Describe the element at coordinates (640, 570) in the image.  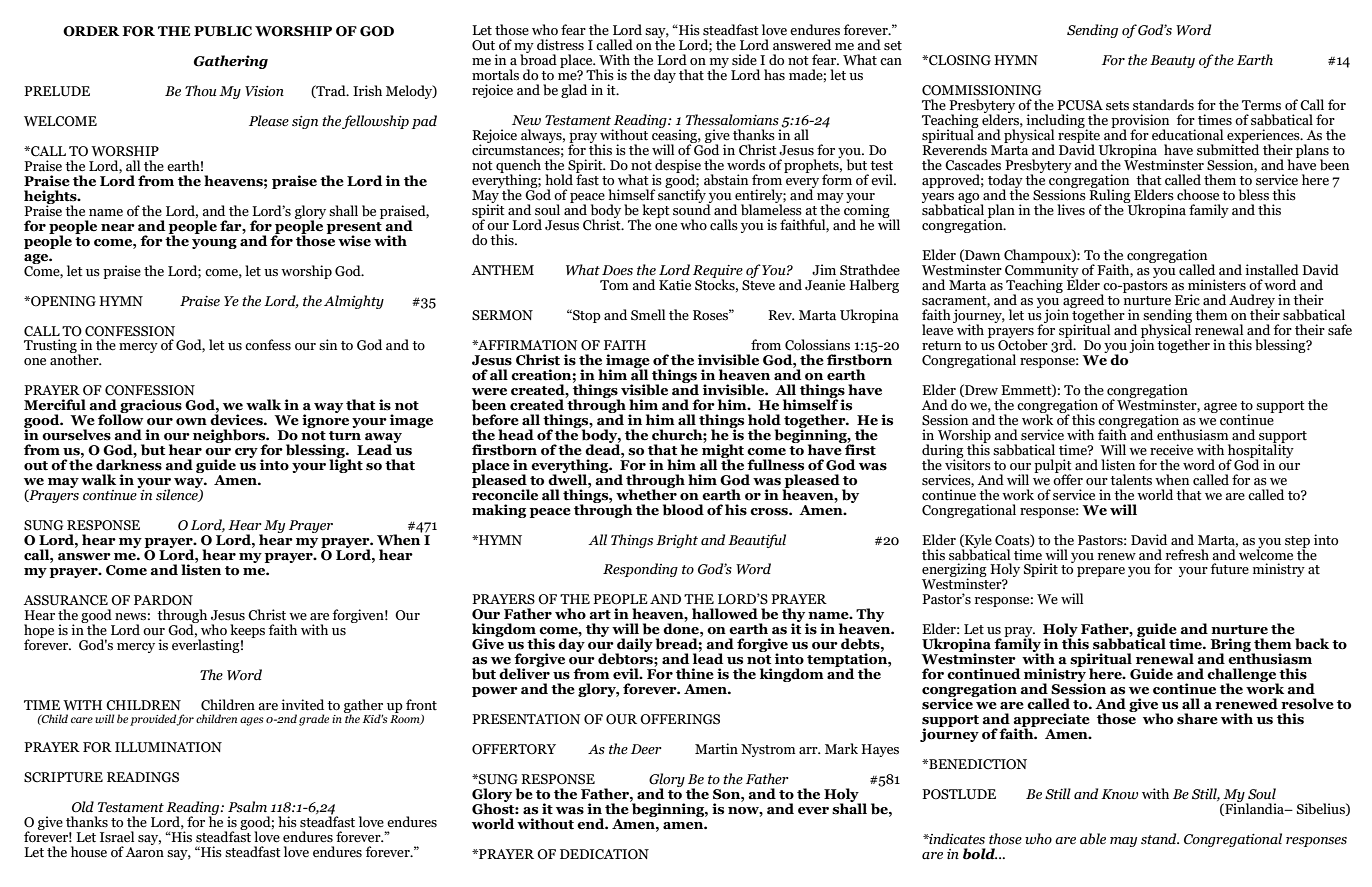
I see `Responding` at that location.
